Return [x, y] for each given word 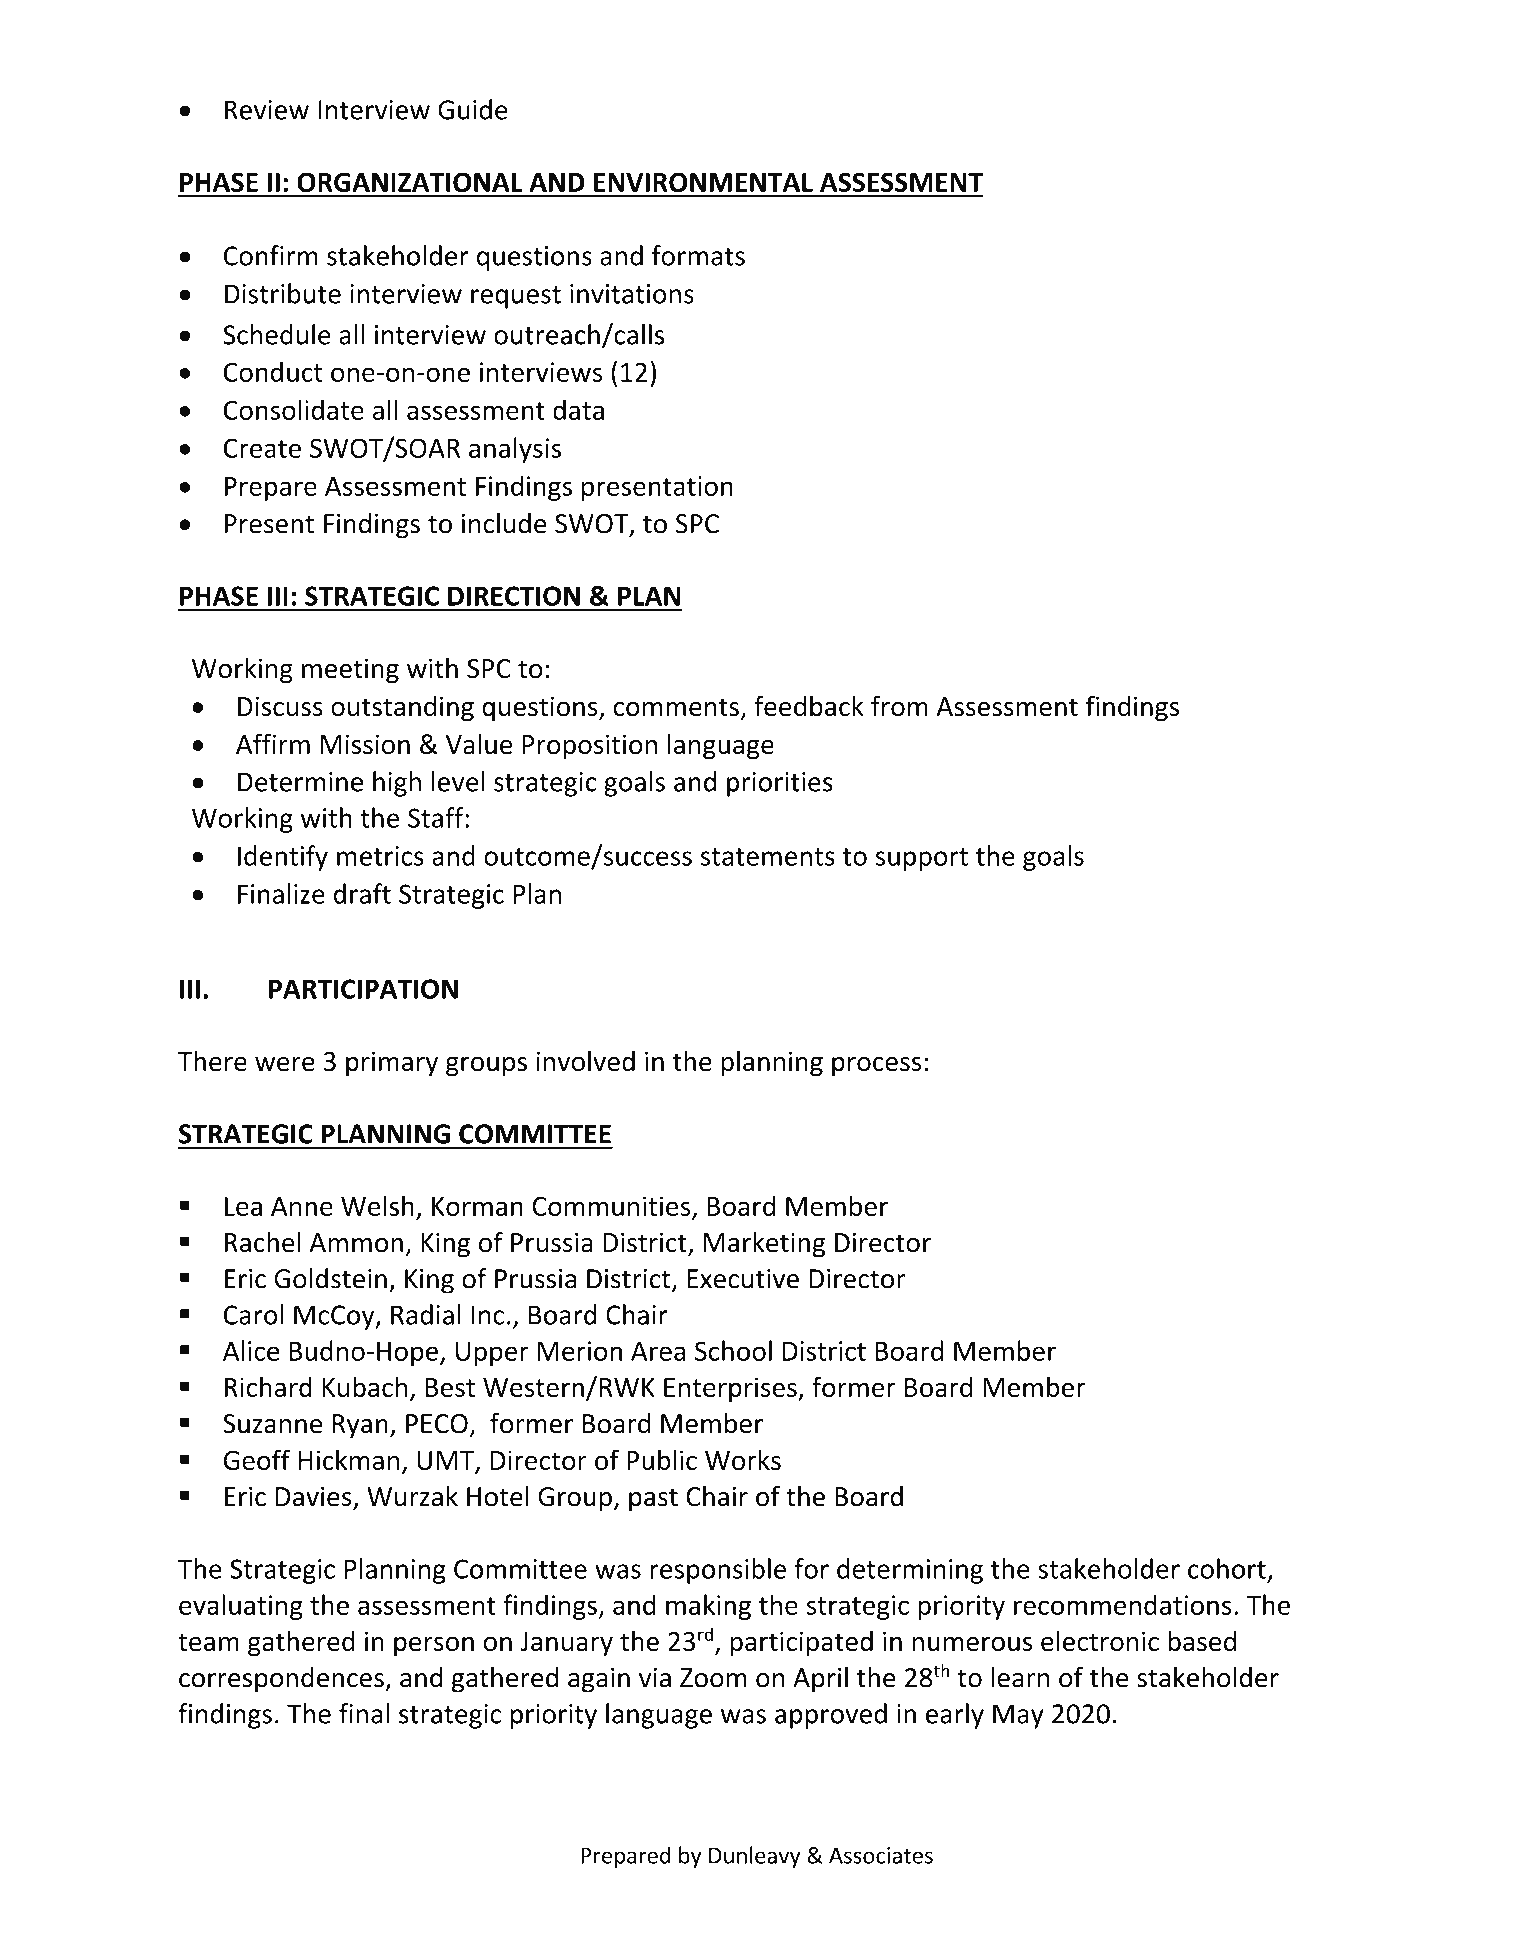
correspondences [282, 1680]
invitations [632, 294]
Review [267, 110]
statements [767, 857]
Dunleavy [755, 1857]
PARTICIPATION [363, 989]
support [921, 859]
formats [698, 255]
